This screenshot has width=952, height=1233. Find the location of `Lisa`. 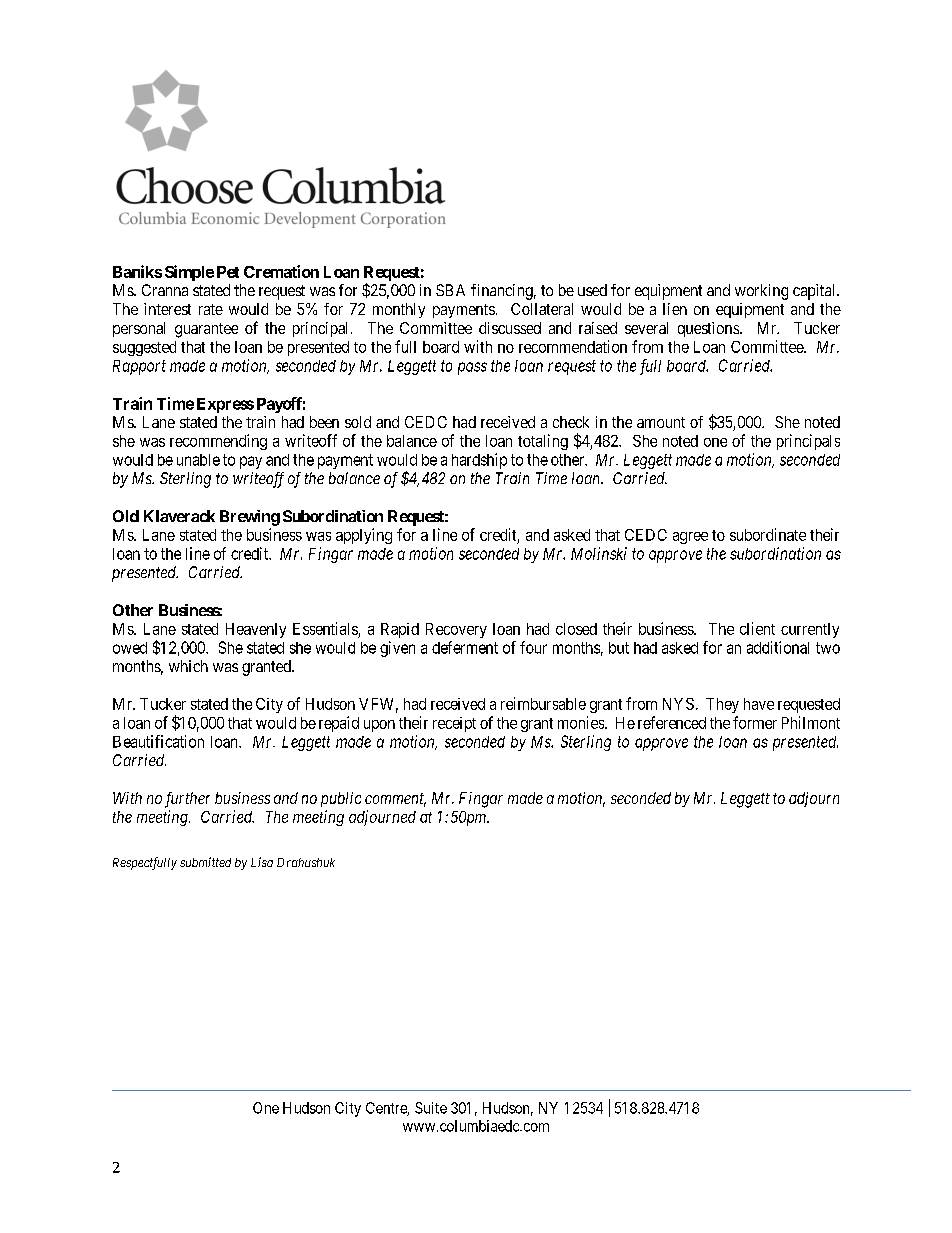

Lisa is located at coordinates (262, 862).
